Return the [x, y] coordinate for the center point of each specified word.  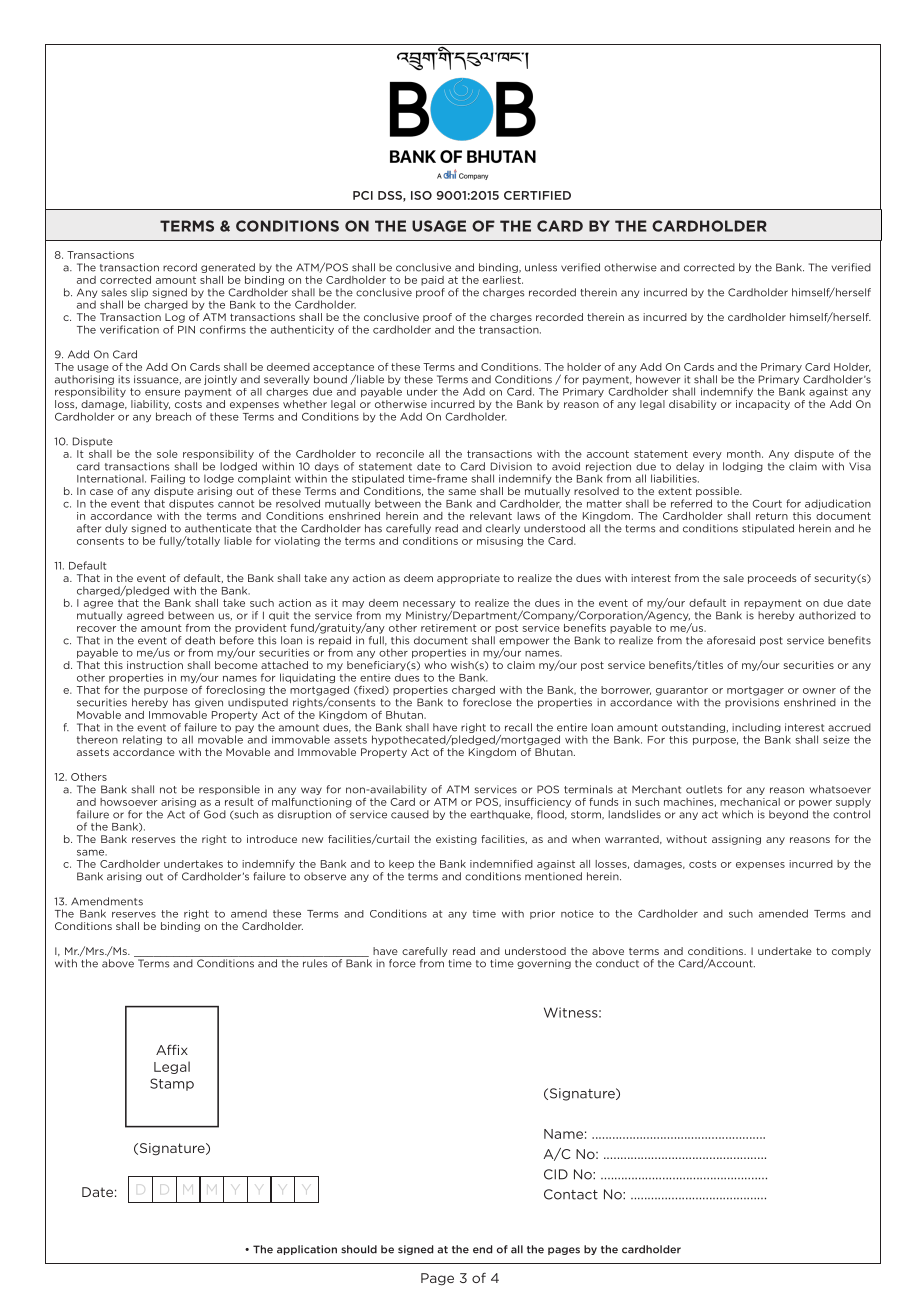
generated [228, 268]
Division [511, 466]
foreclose [487, 702]
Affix [172, 1049]
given [209, 703]
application [307, 1250]
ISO [421, 195]
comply [851, 952]
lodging [743, 467]
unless [541, 267]
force [402, 963]
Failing [168, 479]
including [756, 728]
